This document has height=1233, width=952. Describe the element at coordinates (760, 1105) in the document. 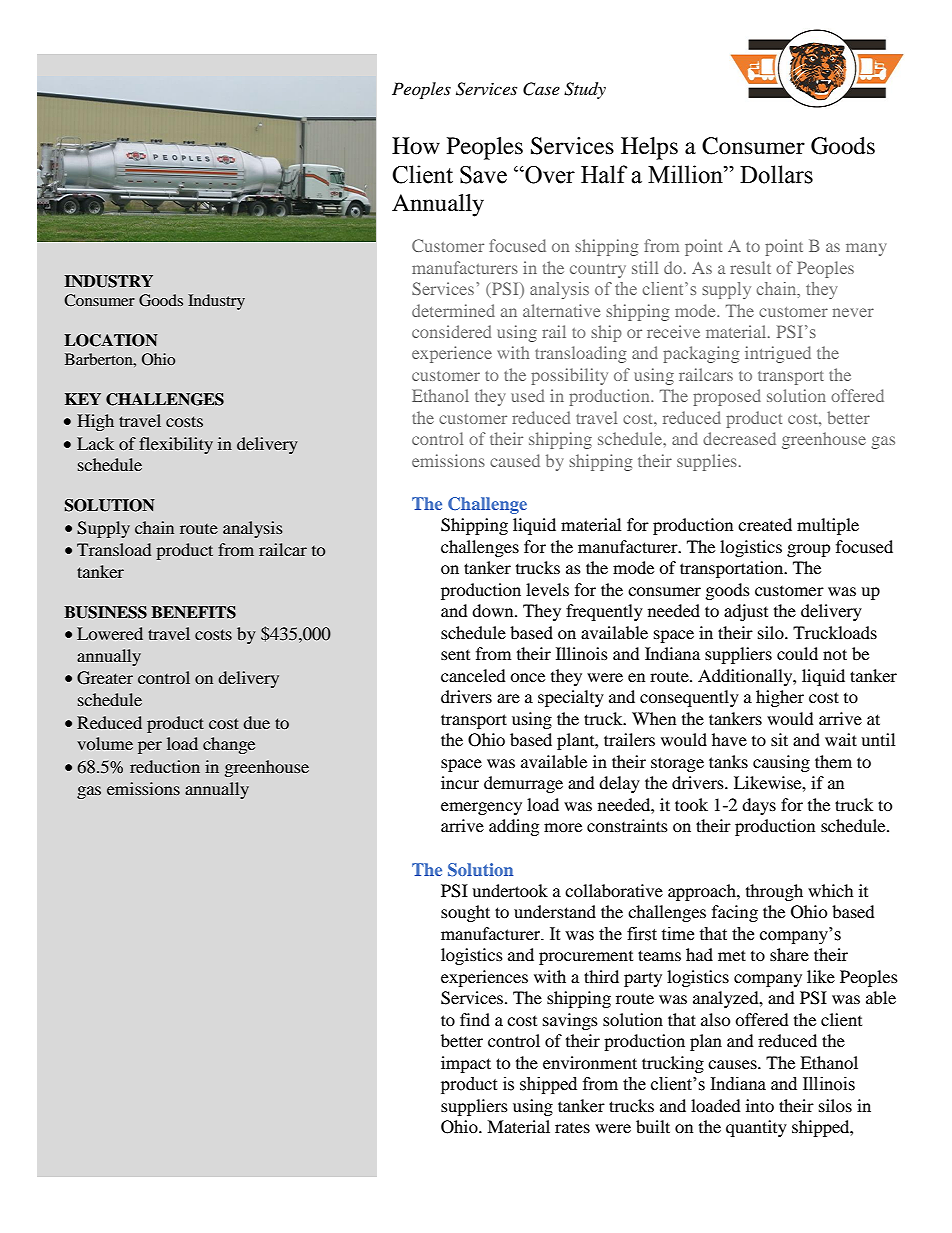

I see `into` at that location.
